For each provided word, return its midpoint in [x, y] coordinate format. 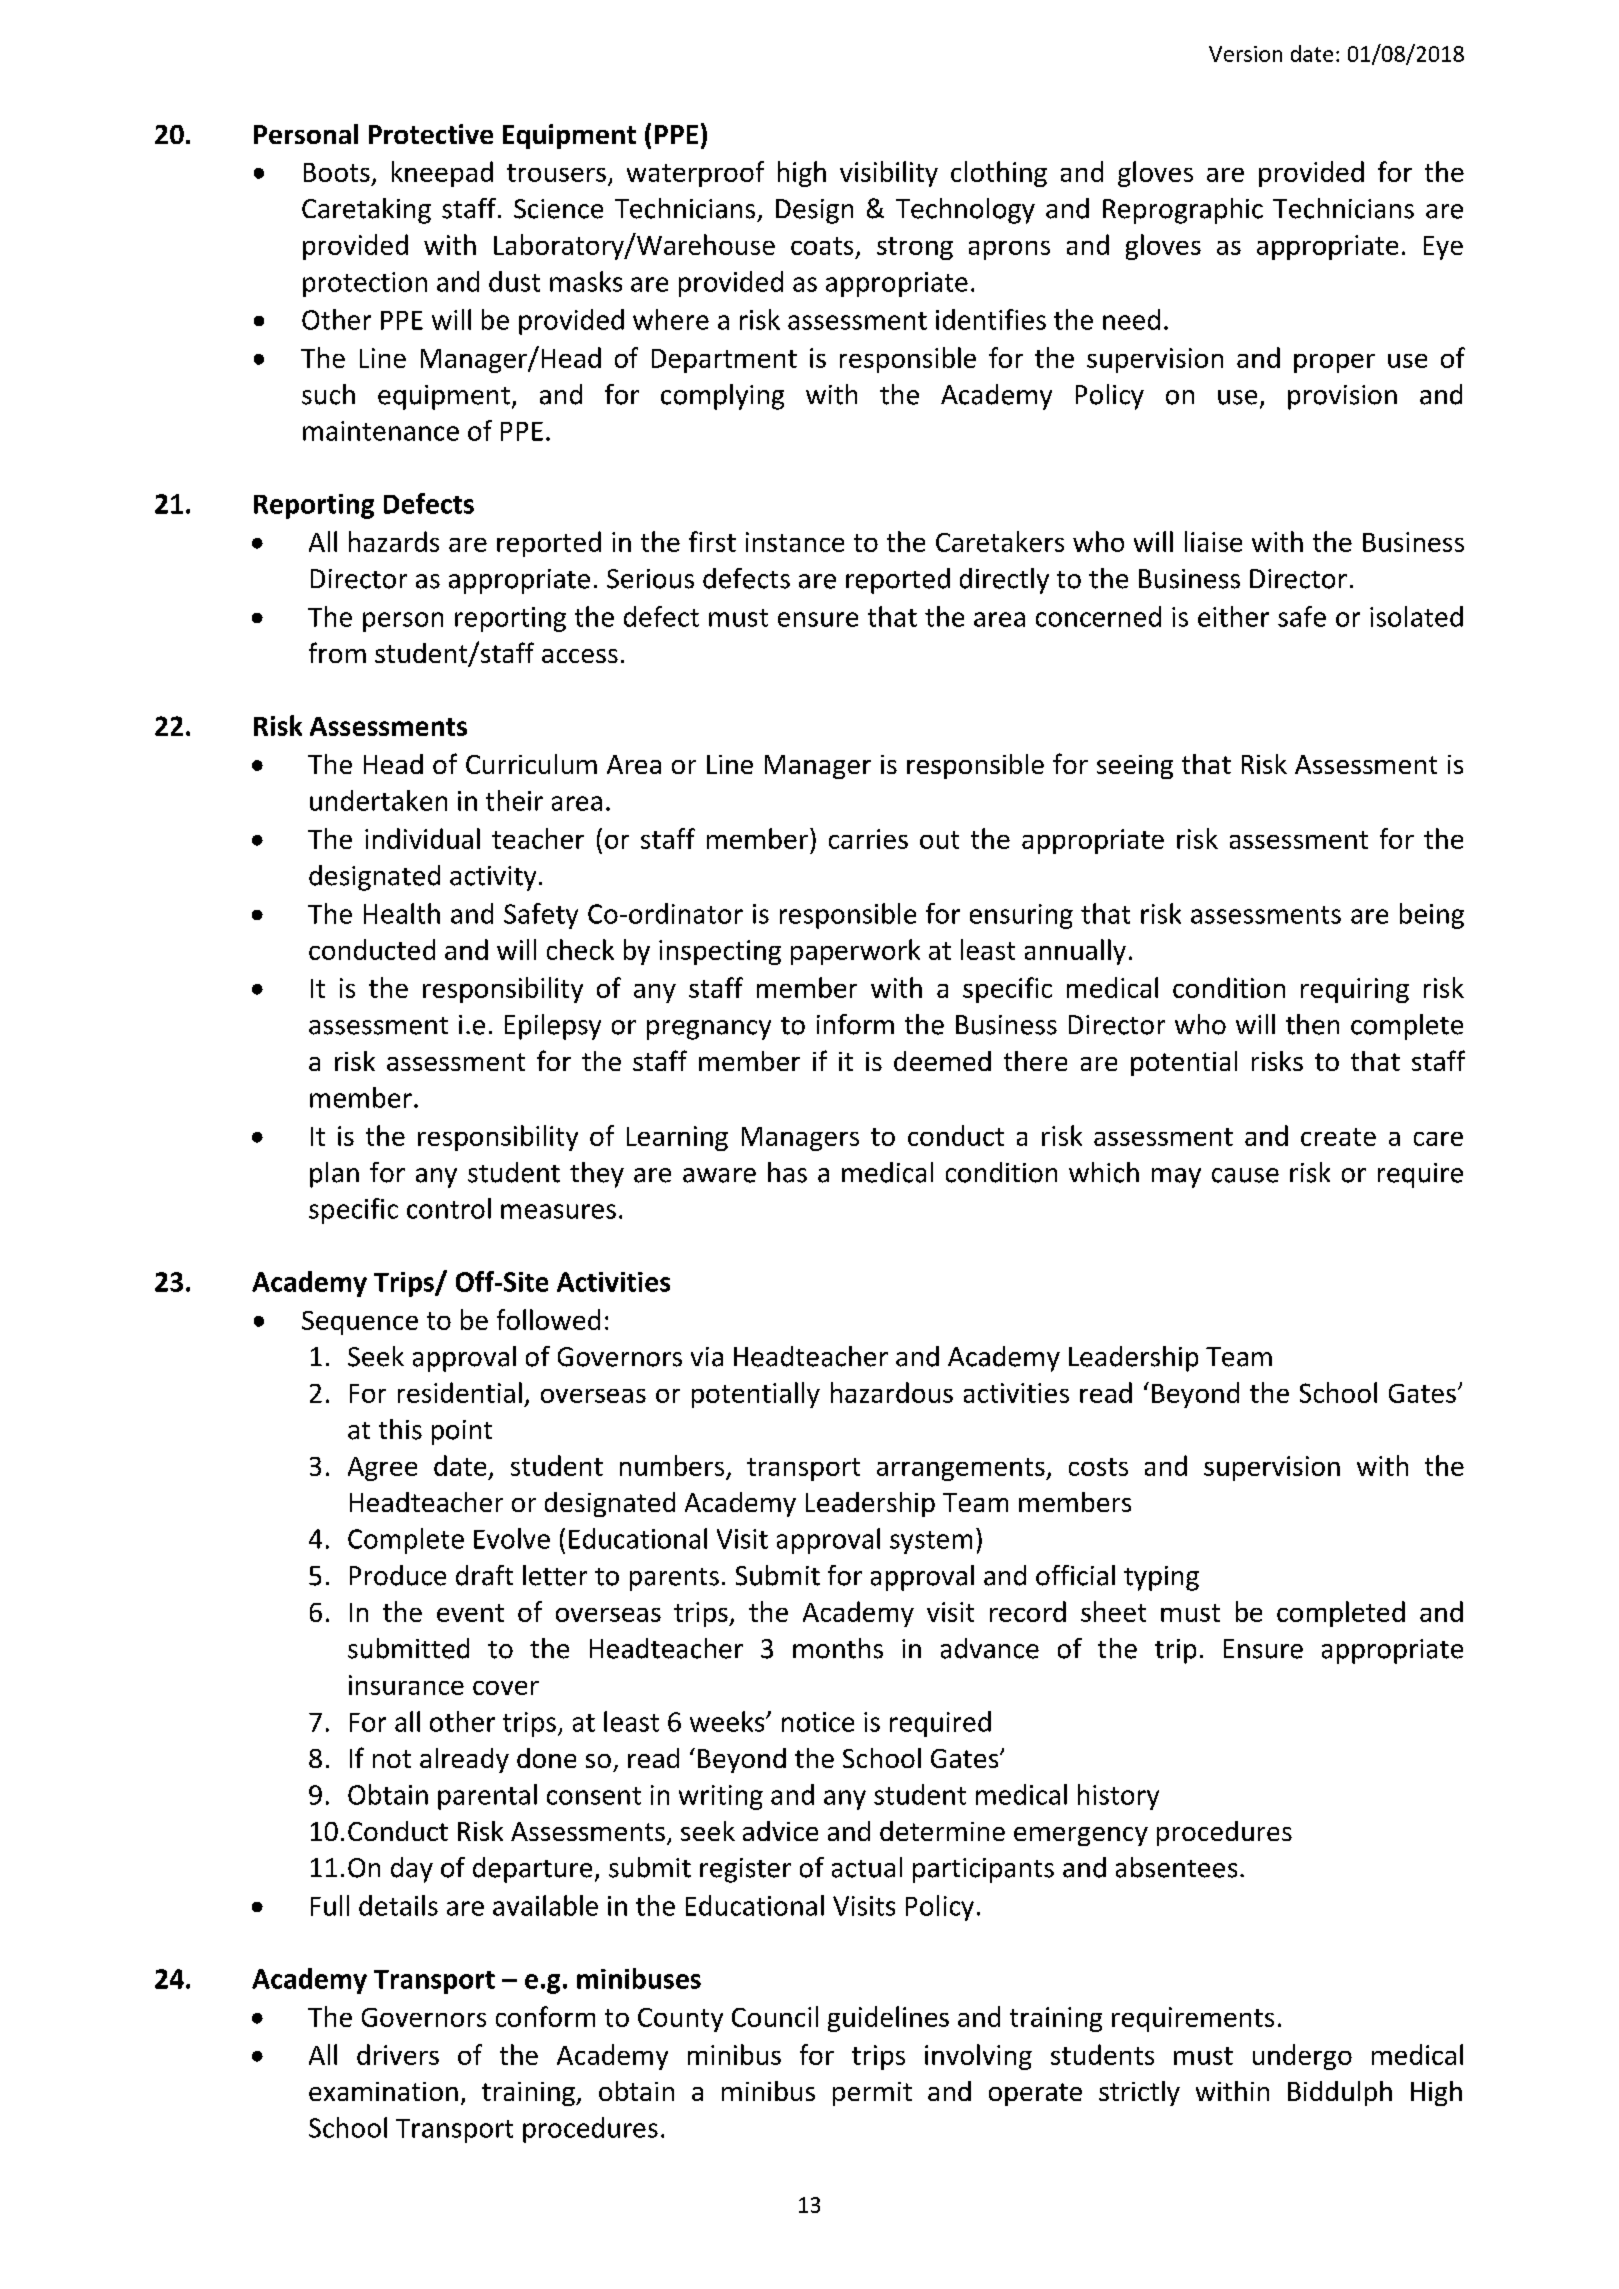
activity [493, 878]
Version [1245, 54]
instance [795, 542]
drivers [398, 2054]
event [470, 1613]
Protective [431, 134]
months [838, 1648]
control [449, 1208]
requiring [1355, 990]
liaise [1213, 541]
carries [868, 839]
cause [1245, 1175]
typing [1161, 1578]
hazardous [892, 1392]
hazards [394, 541]
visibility [889, 174]
